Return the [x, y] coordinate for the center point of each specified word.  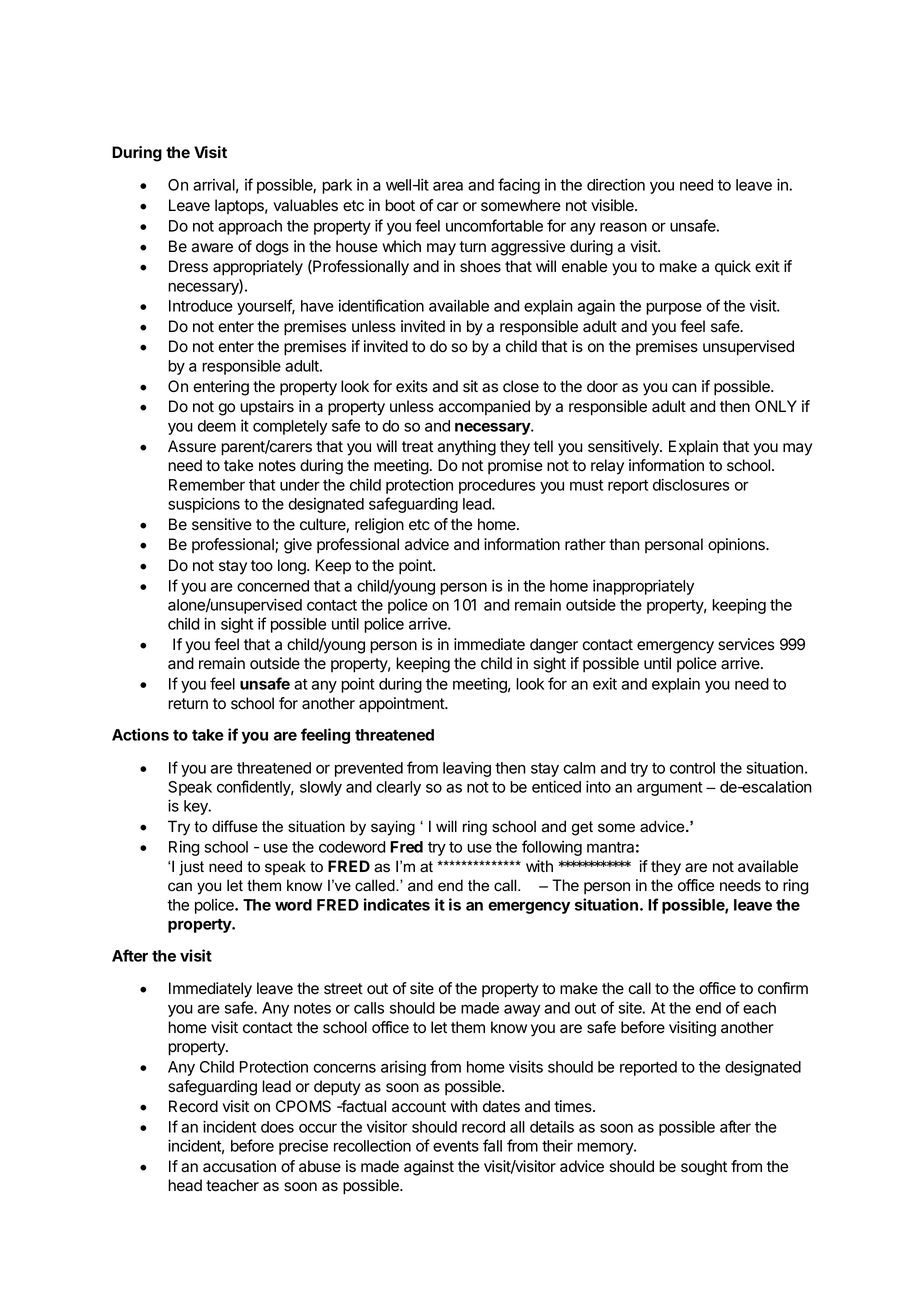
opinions [737, 546]
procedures [497, 486]
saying [393, 828]
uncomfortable [494, 225]
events [456, 1146]
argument [670, 789]
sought [704, 1168]
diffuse [235, 826]
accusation [239, 1166]
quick [733, 267]
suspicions [204, 505]
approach [250, 227]
